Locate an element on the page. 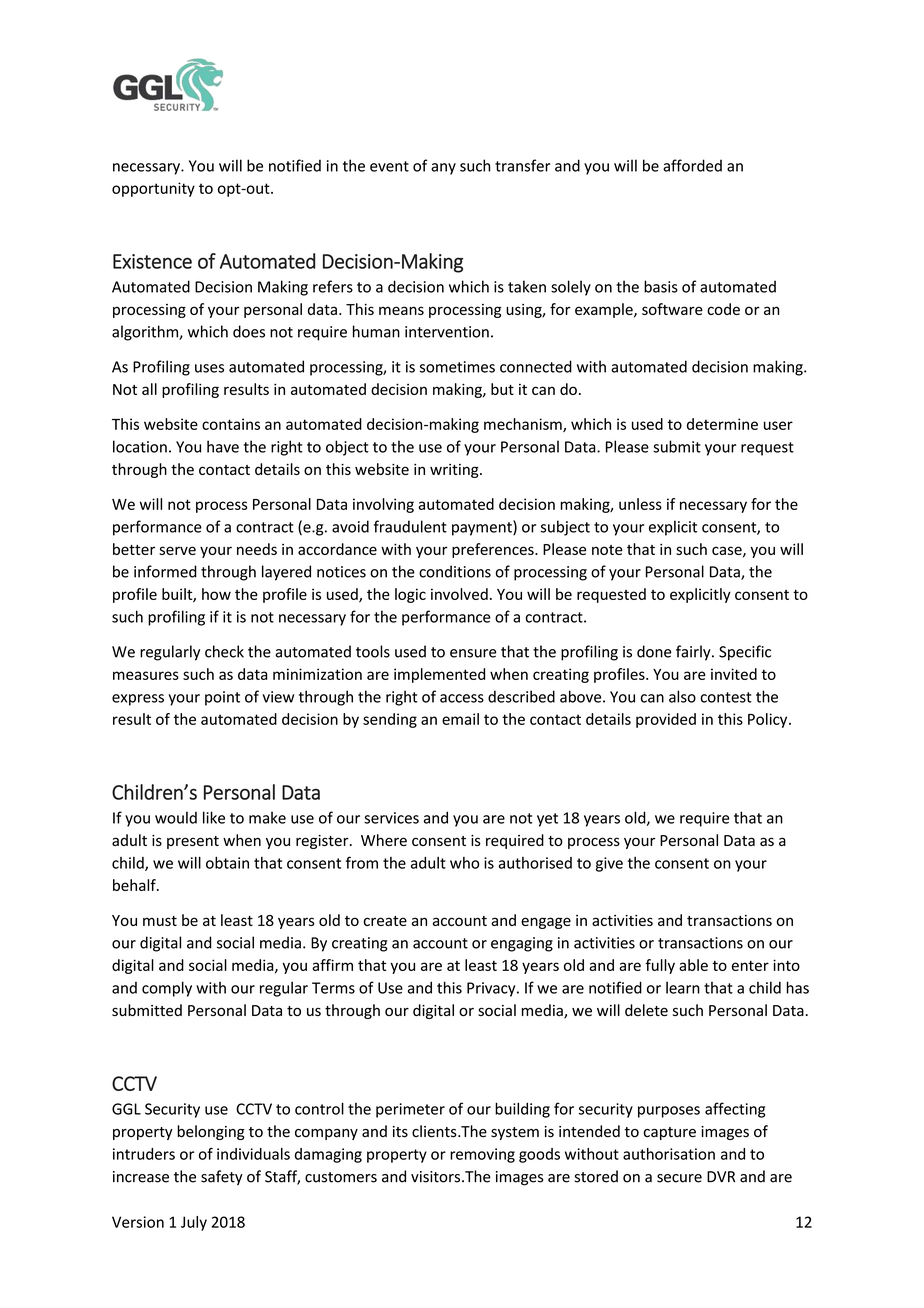  writing is located at coordinates (455, 471).
